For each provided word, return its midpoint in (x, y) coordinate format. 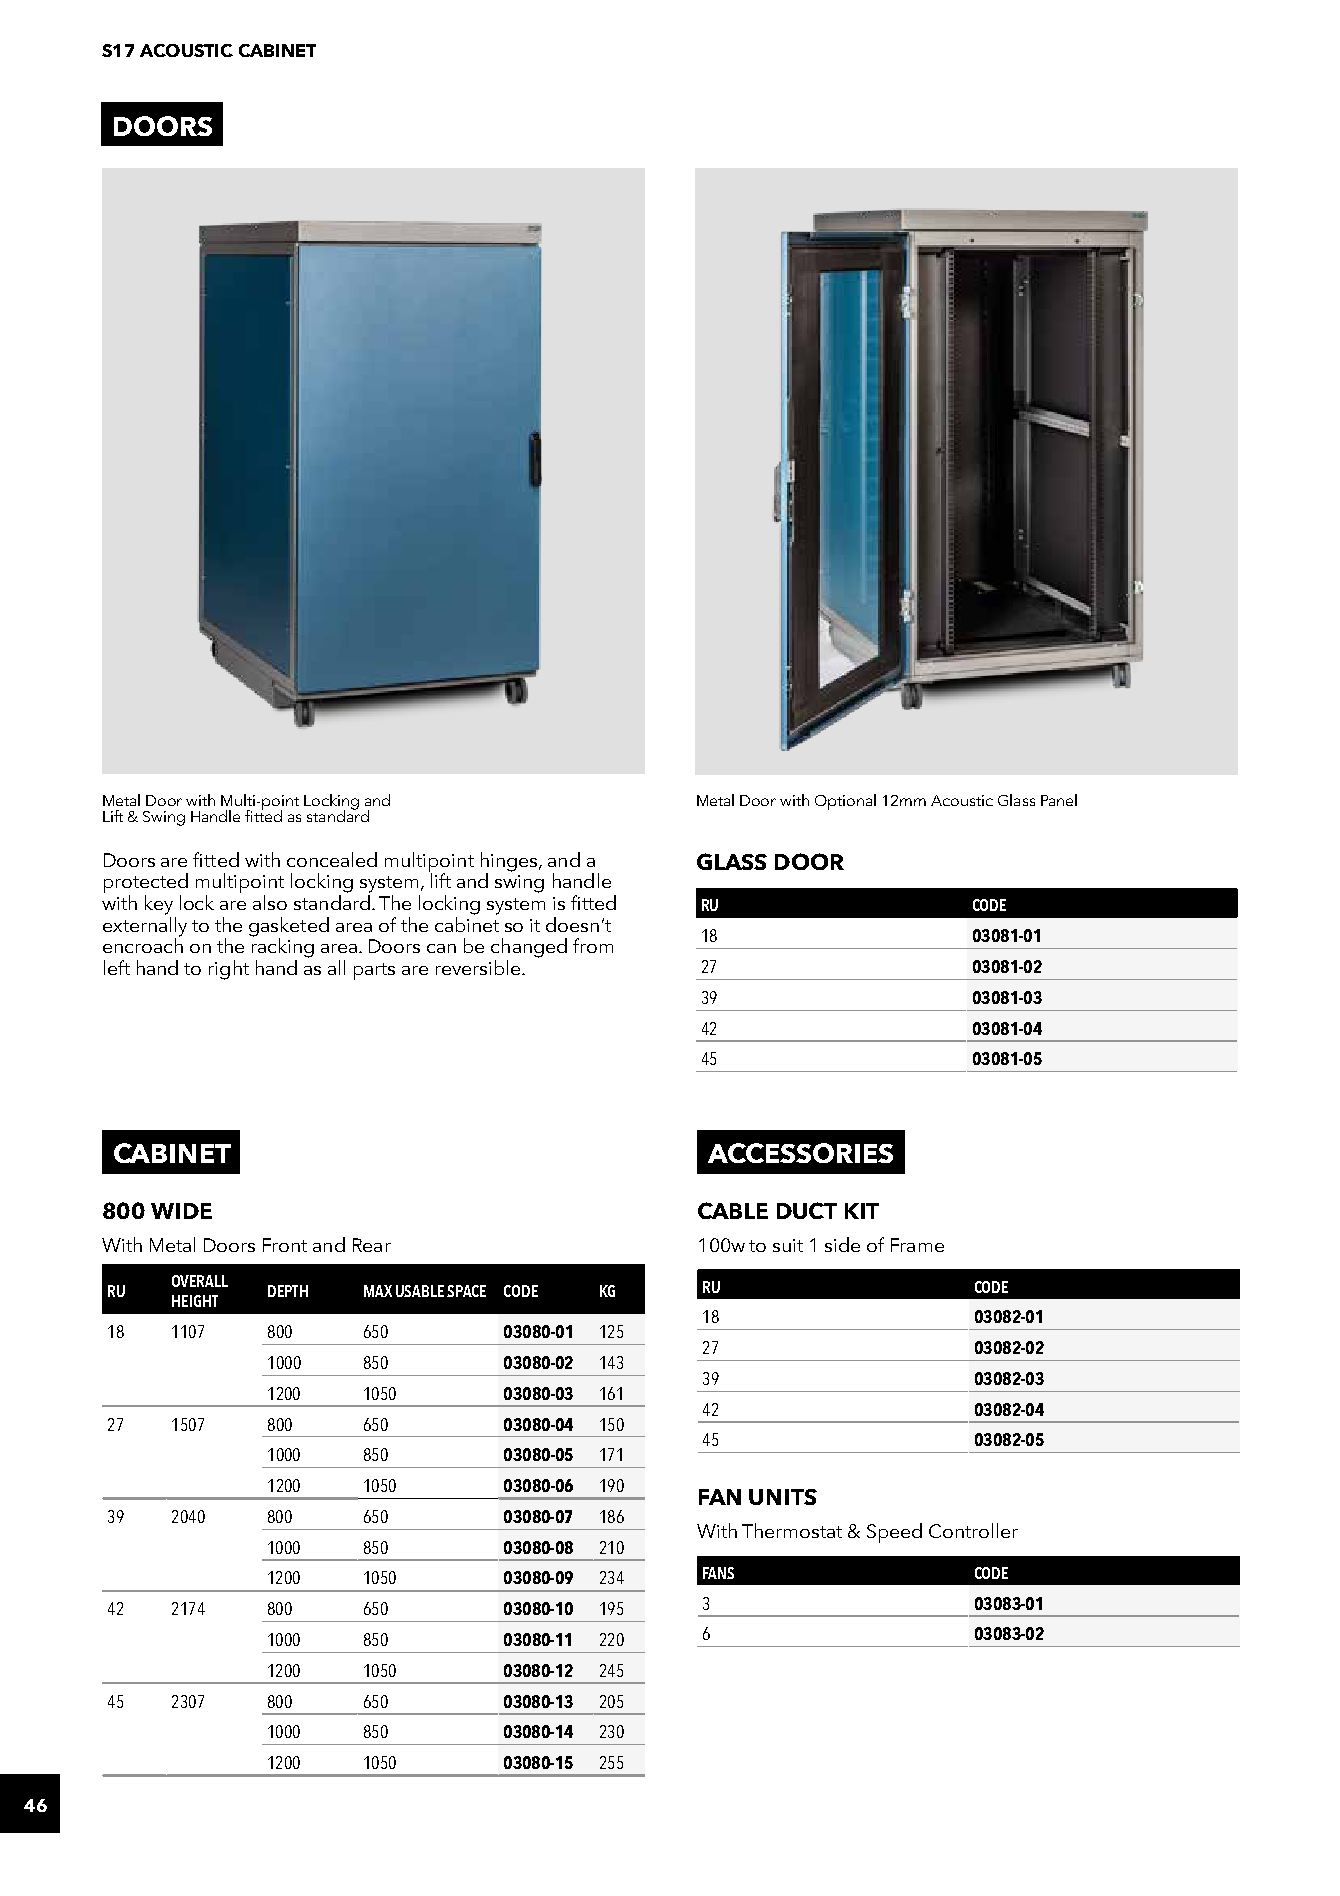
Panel (1059, 800)
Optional (845, 802)
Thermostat (792, 1530)
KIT (862, 1211)
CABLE (733, 1210)
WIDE (181, 1211)
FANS (718, 1573)
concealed (332, 859)
